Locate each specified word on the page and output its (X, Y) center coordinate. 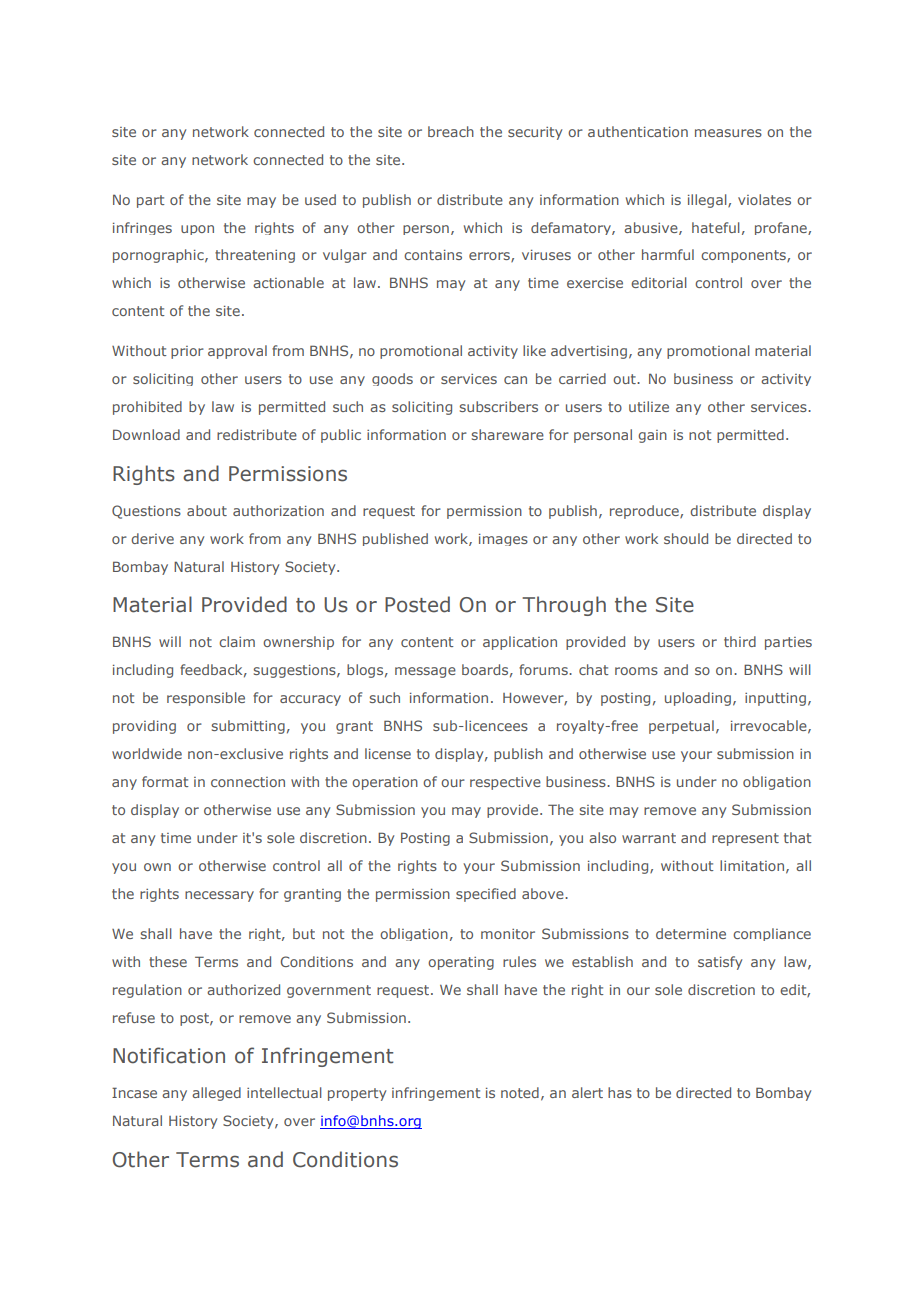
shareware (508, 434)
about (207, 510)
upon (197, 230)
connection (248, 782)
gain (652, 436)
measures (728, 133)
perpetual (681, 727)
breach (451, 131)
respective (505, 783)
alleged (216, 1094)
